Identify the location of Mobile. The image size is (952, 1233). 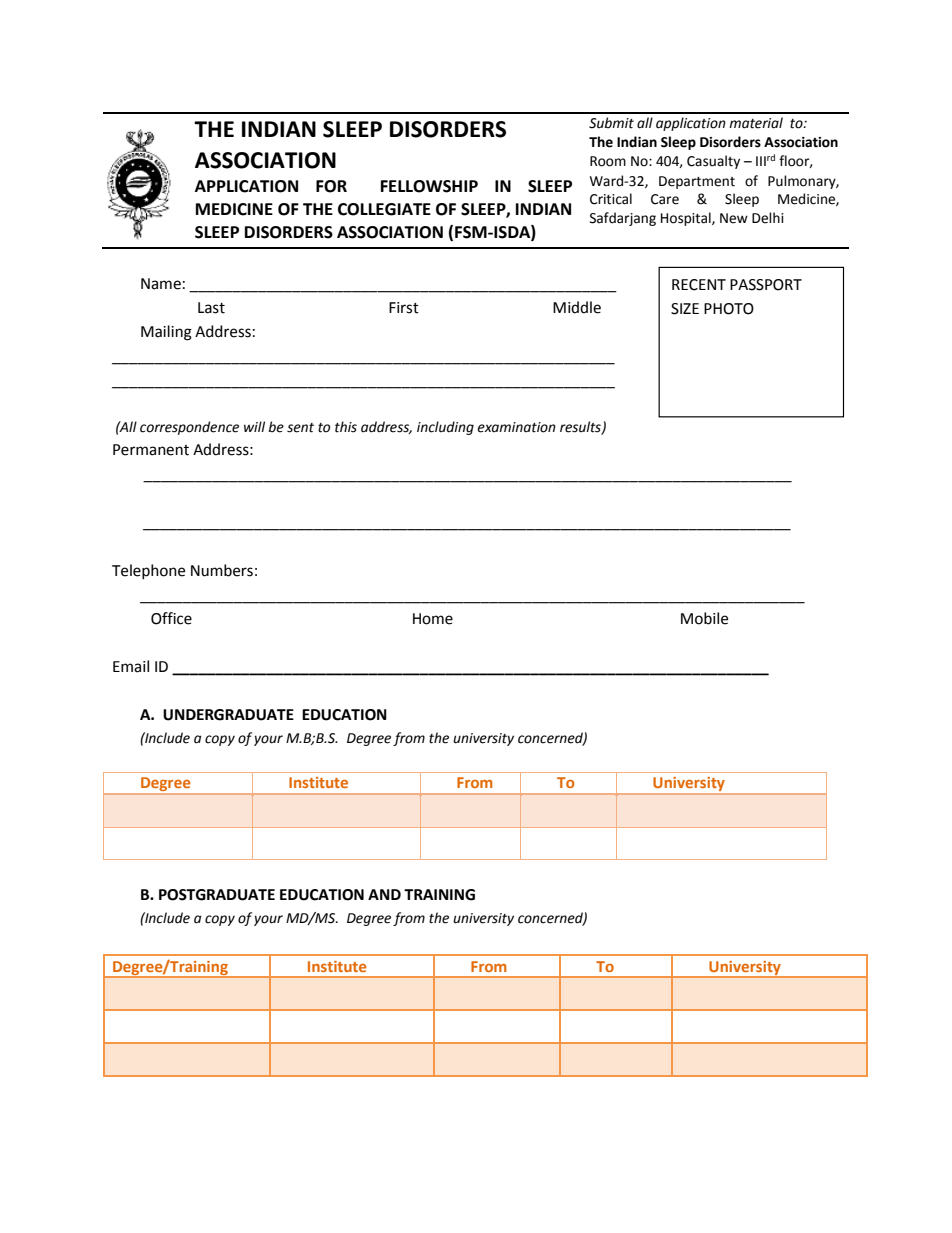
(704, 618).
